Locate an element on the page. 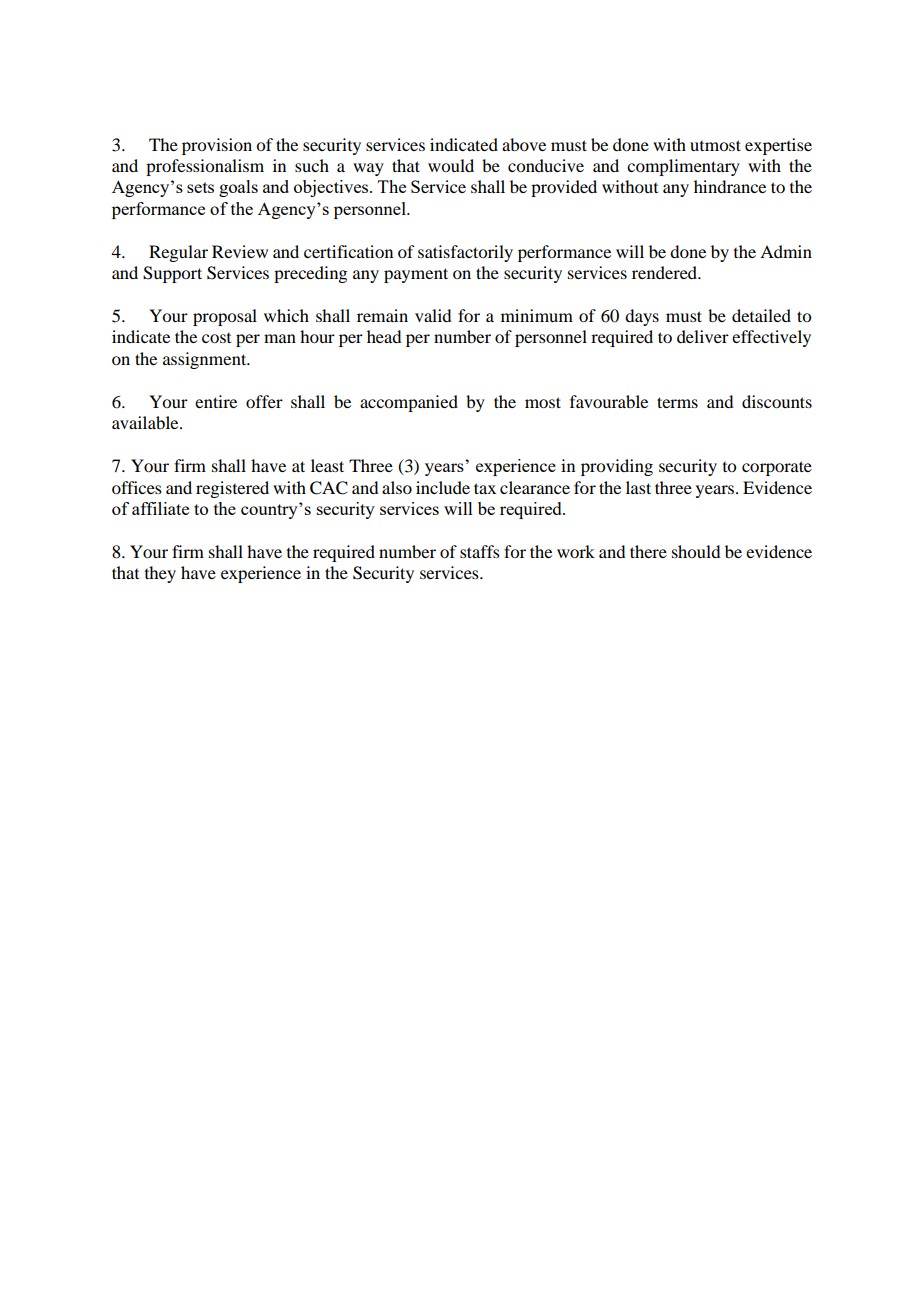 Image resolution: width=924 pixels, height=1307 pixels. they is located at coordinates (160, 574).
